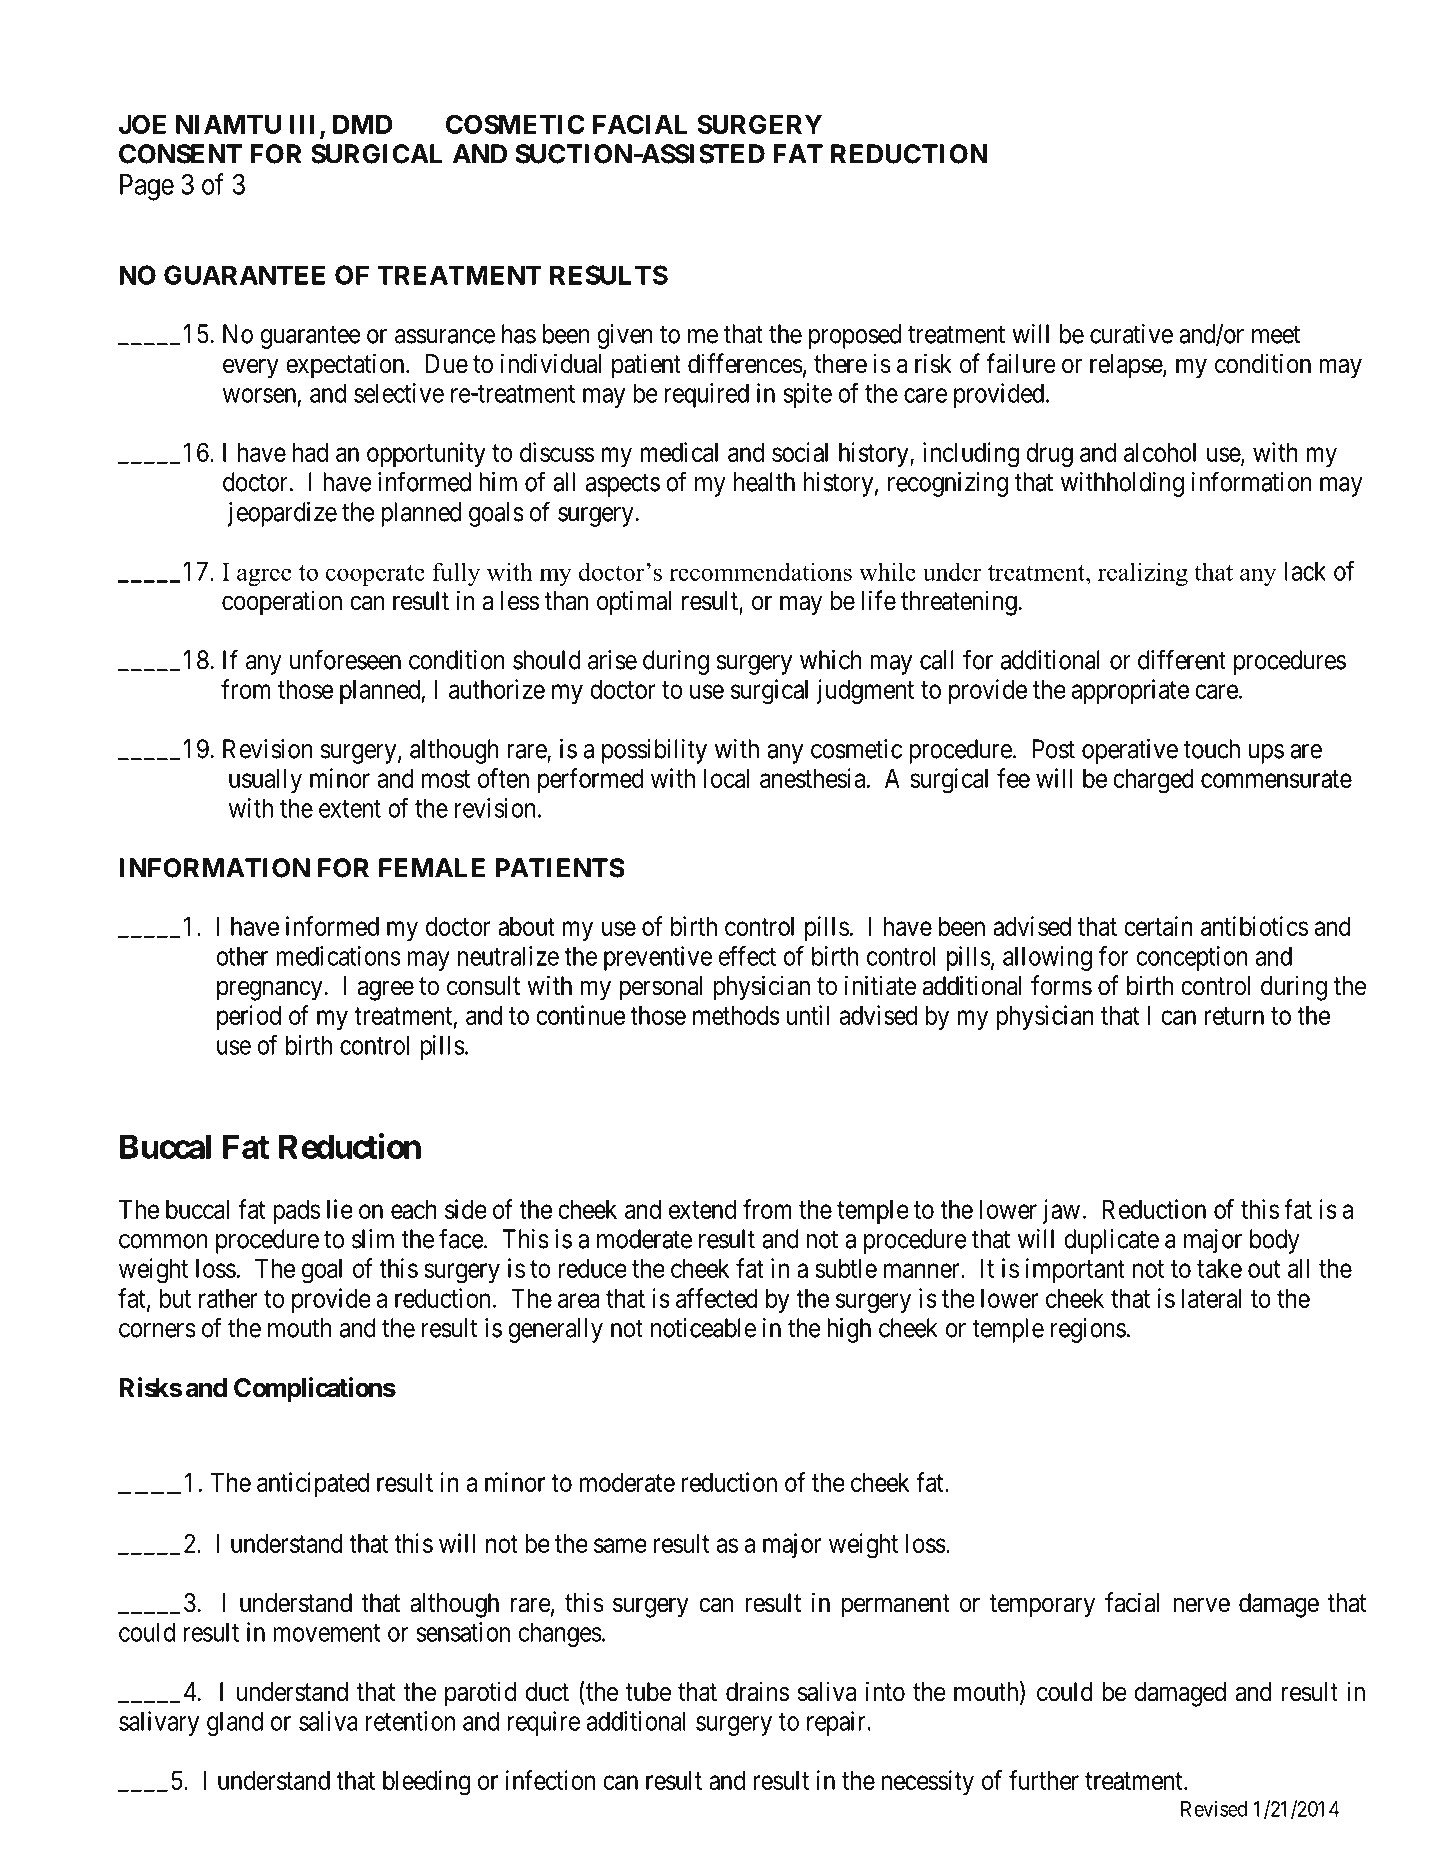  What do you see at coordinates (760, 571) in the document?
I see `recommendations` at bounding box center [760, 571].
